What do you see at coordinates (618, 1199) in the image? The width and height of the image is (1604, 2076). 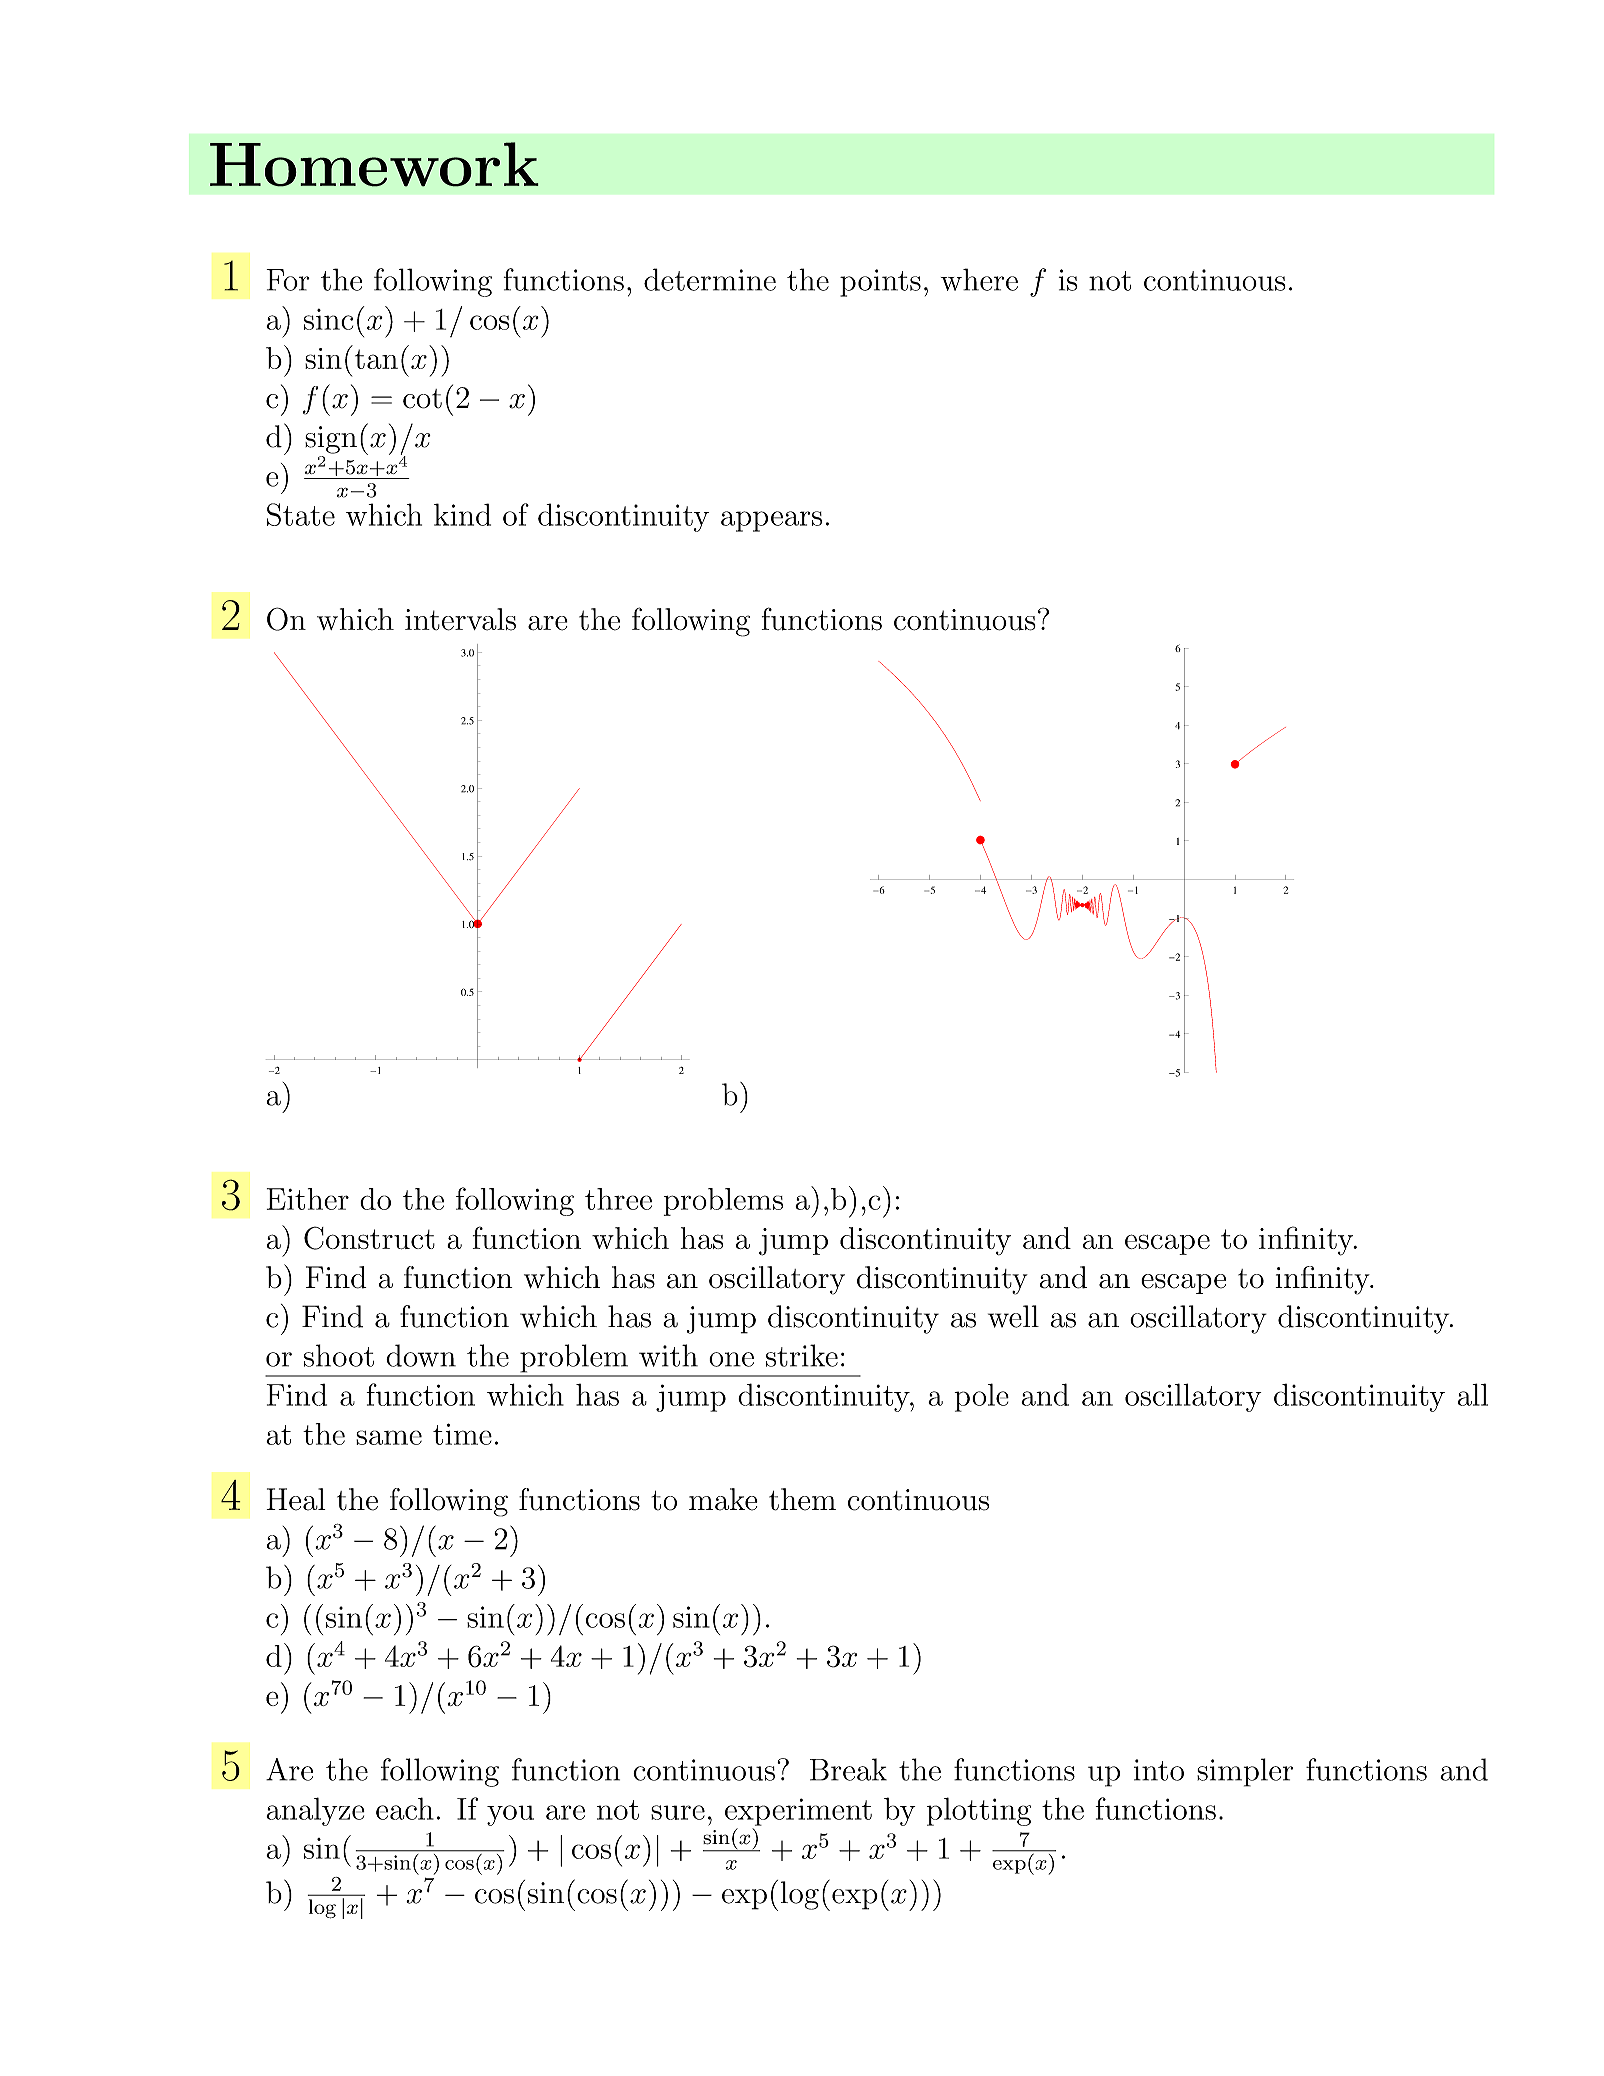 I see `three` at bounding box center [618, 1199].
